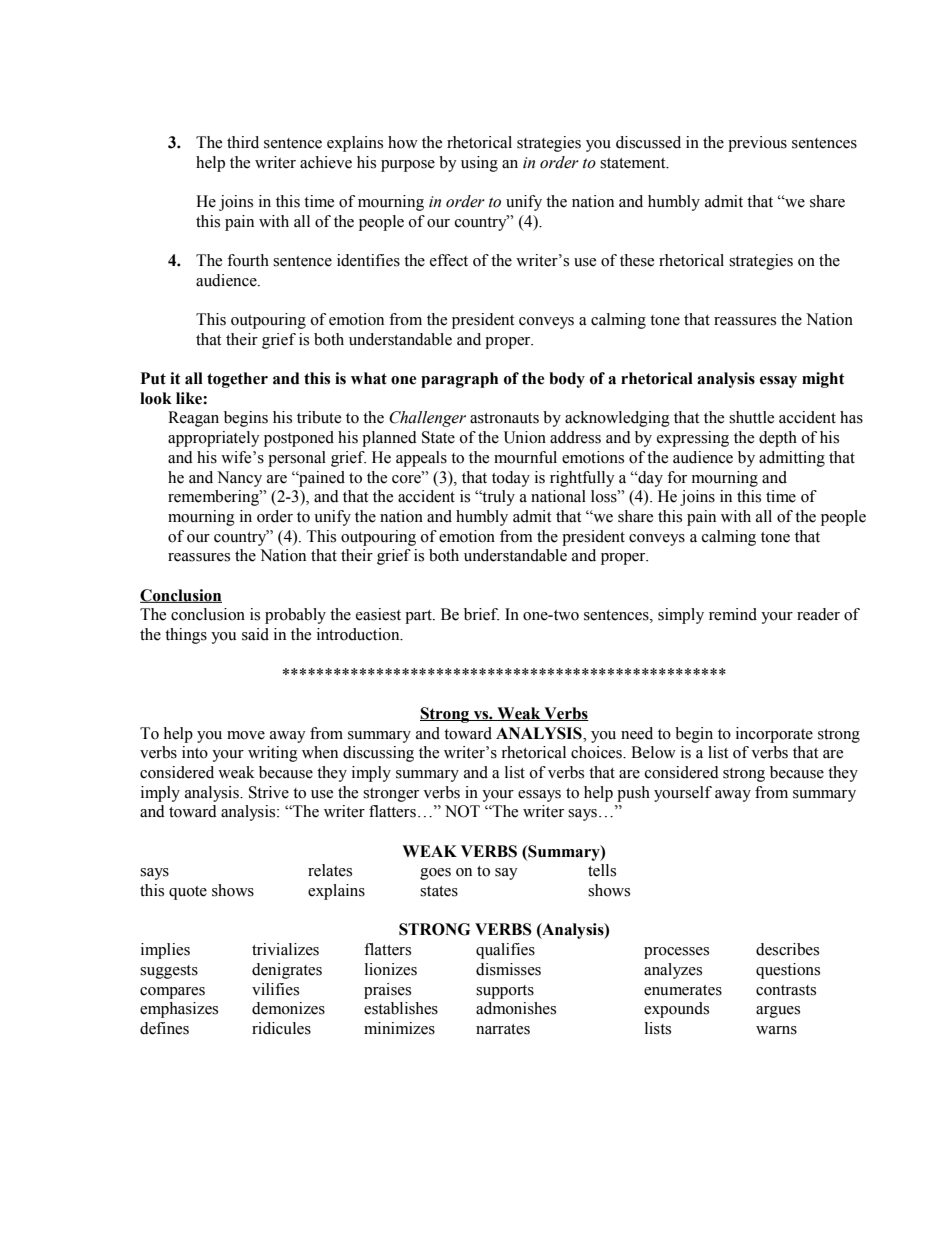 Image resolution: width=952 pixels, height=1233 pixels. What do you see at coordinates (237, 380) in the image?
I see `together` at bounding box center [237, 380].
